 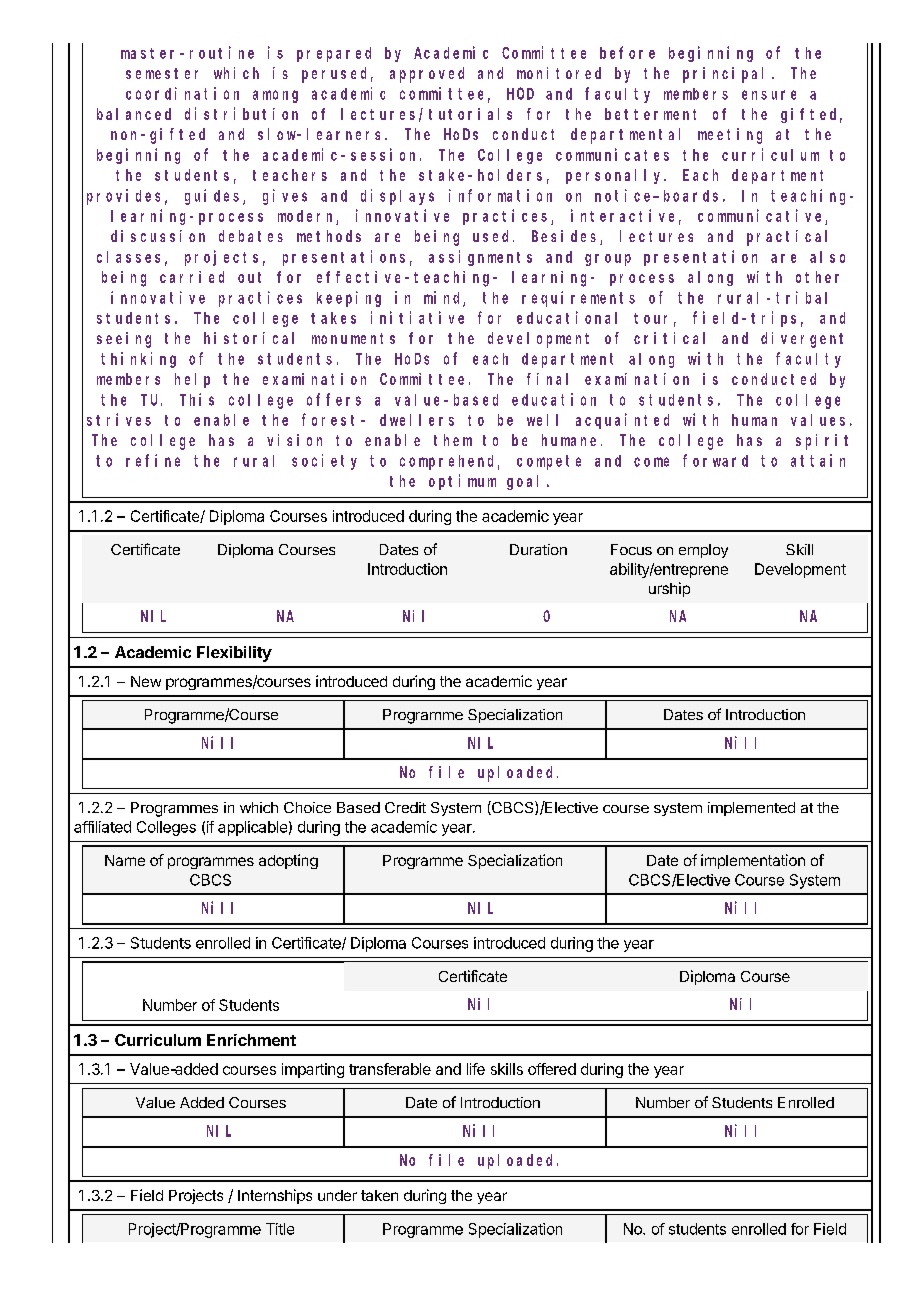 What do you see at coordinates (427, 75) in the screenshot?
I see `approved` at bounding box center [427, 75].
